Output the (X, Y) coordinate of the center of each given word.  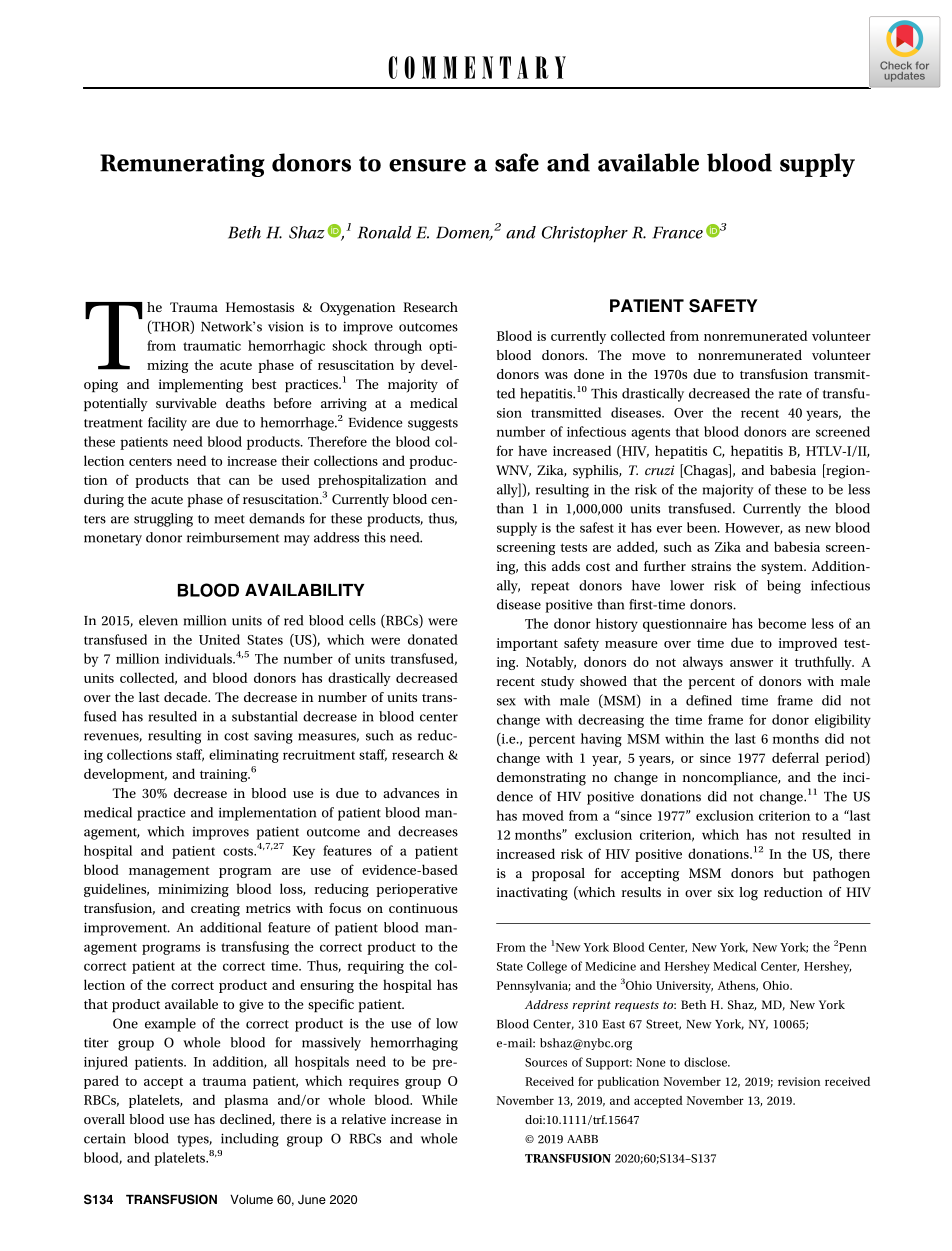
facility (167, 424)
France (678, 232)
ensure (427, 165)
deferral (795, 757)
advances (411, 793)
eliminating (244, 756)
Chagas (706, 471)
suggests (433, 425)
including (250, 1140)
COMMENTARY (477, 67)
